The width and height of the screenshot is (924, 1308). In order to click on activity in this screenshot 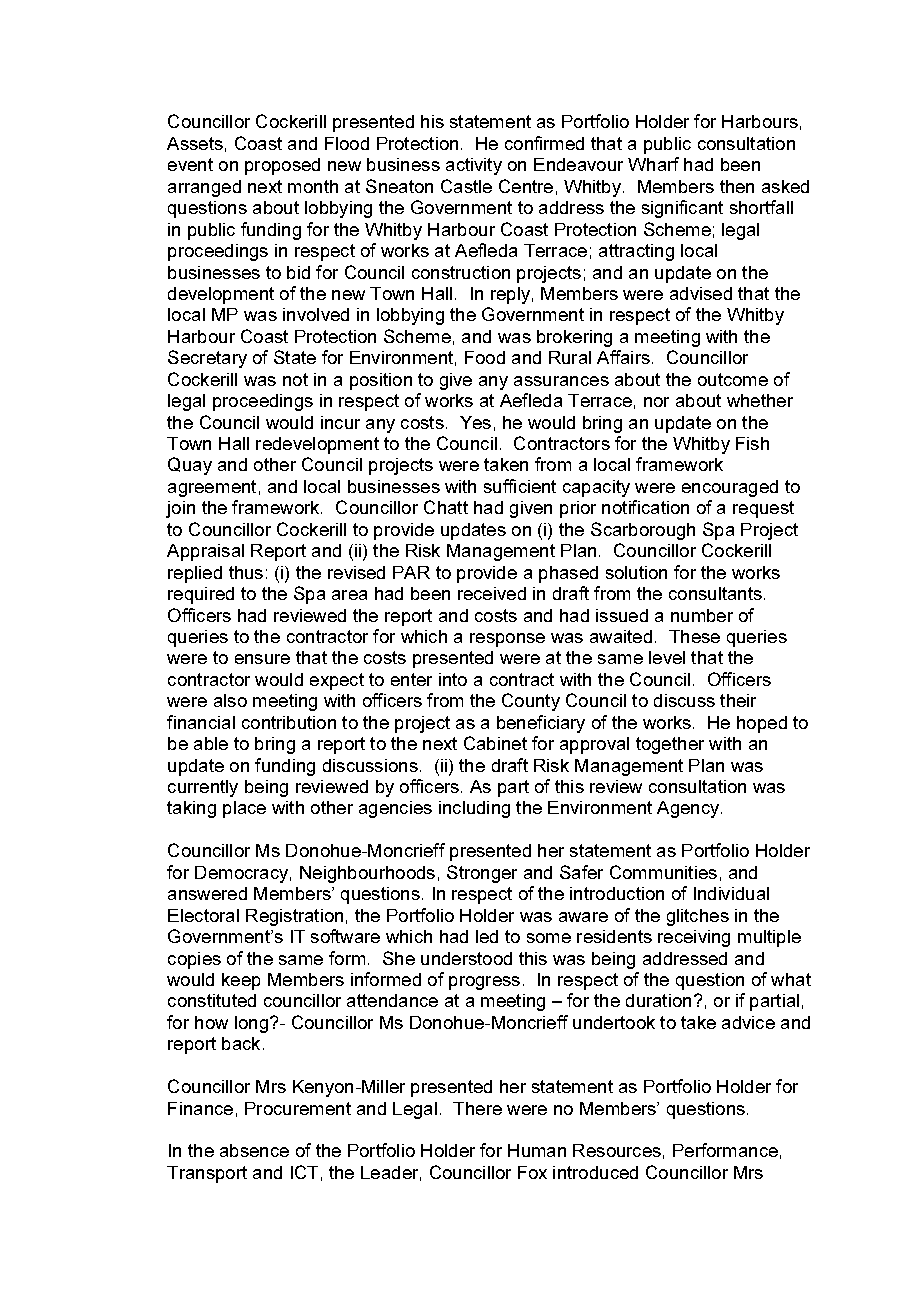, I will do `click(474, 166)`.
